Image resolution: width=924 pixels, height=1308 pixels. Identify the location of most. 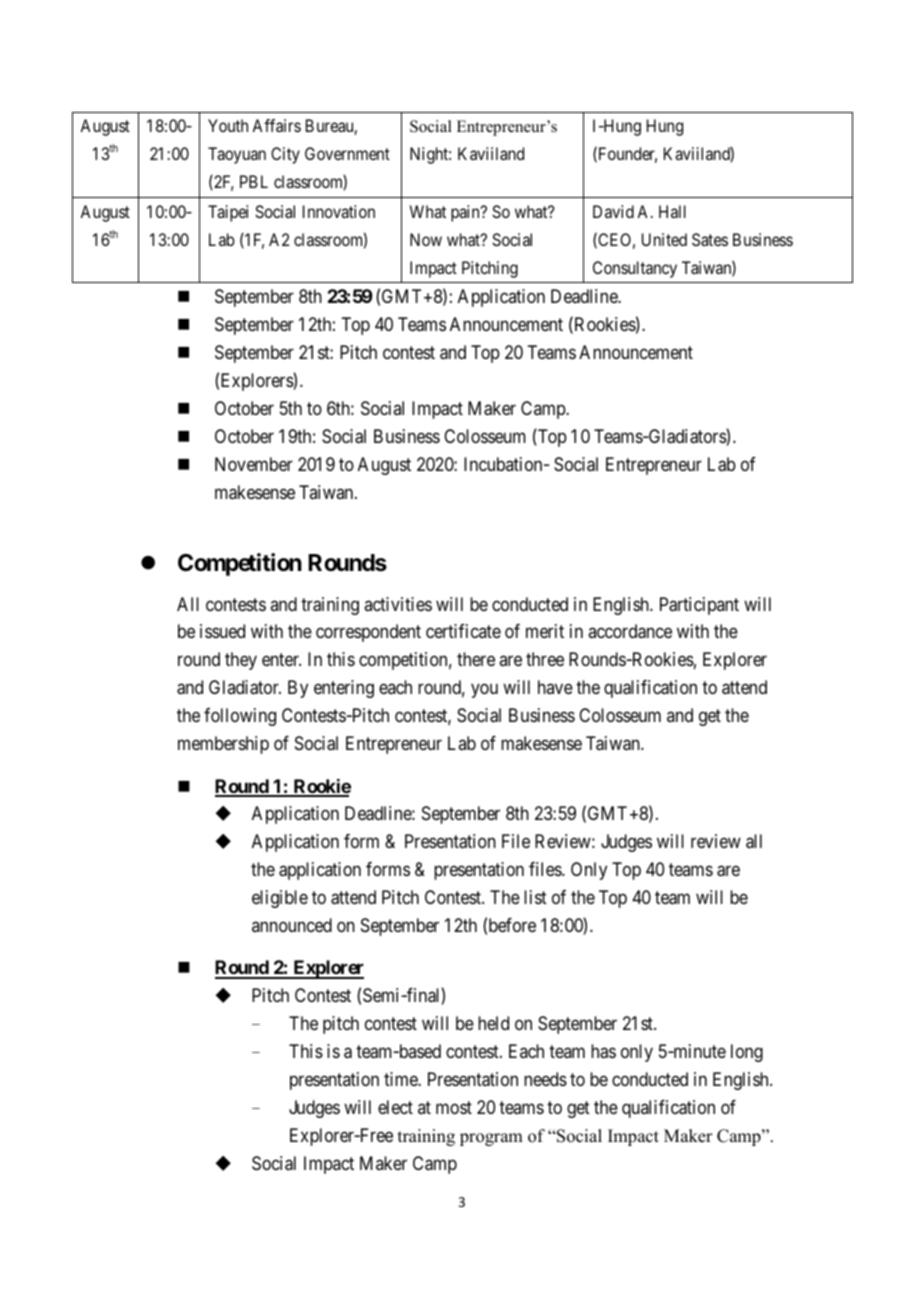
(454, 1107).
